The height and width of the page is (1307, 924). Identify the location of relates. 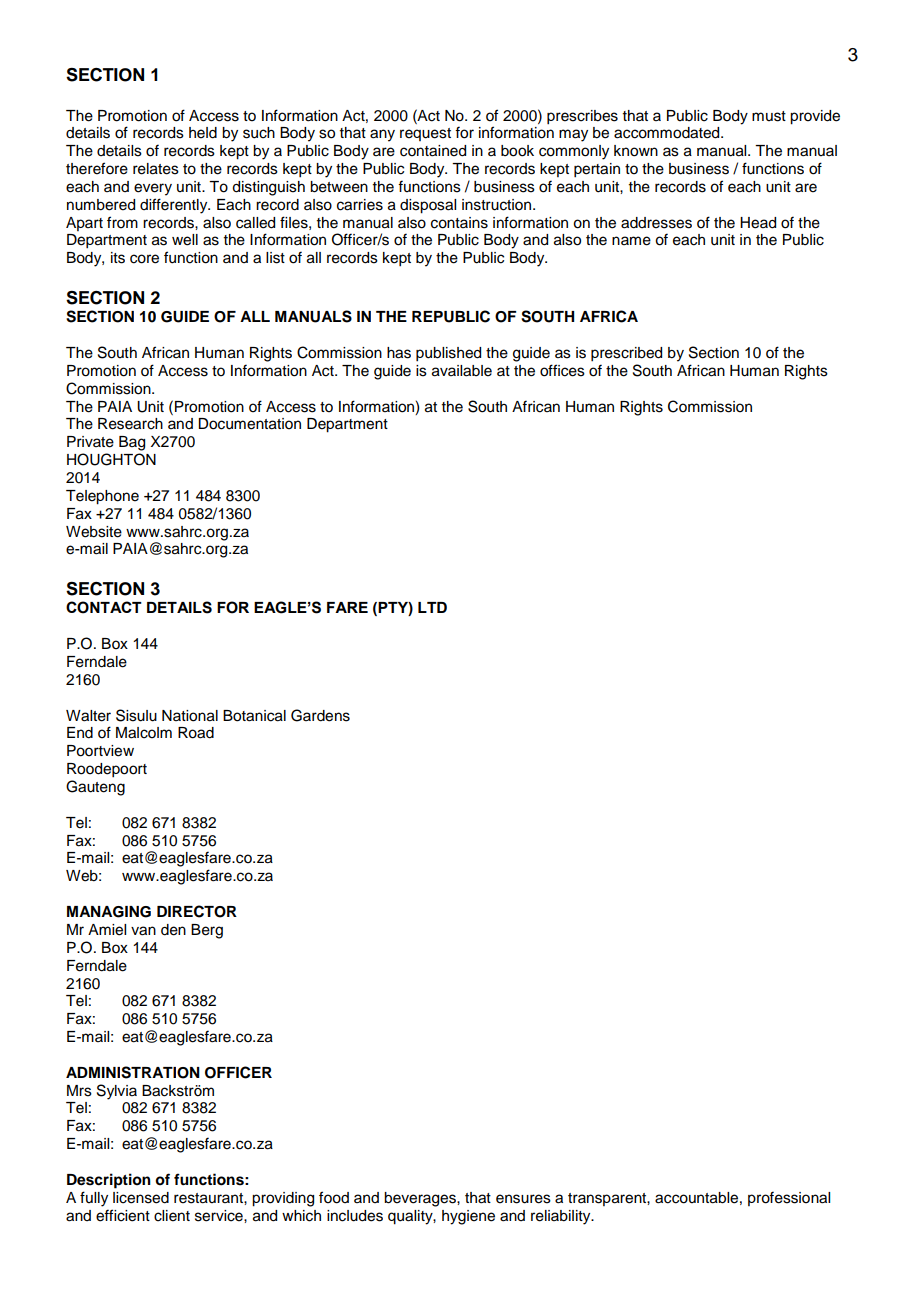
(156, 169).
